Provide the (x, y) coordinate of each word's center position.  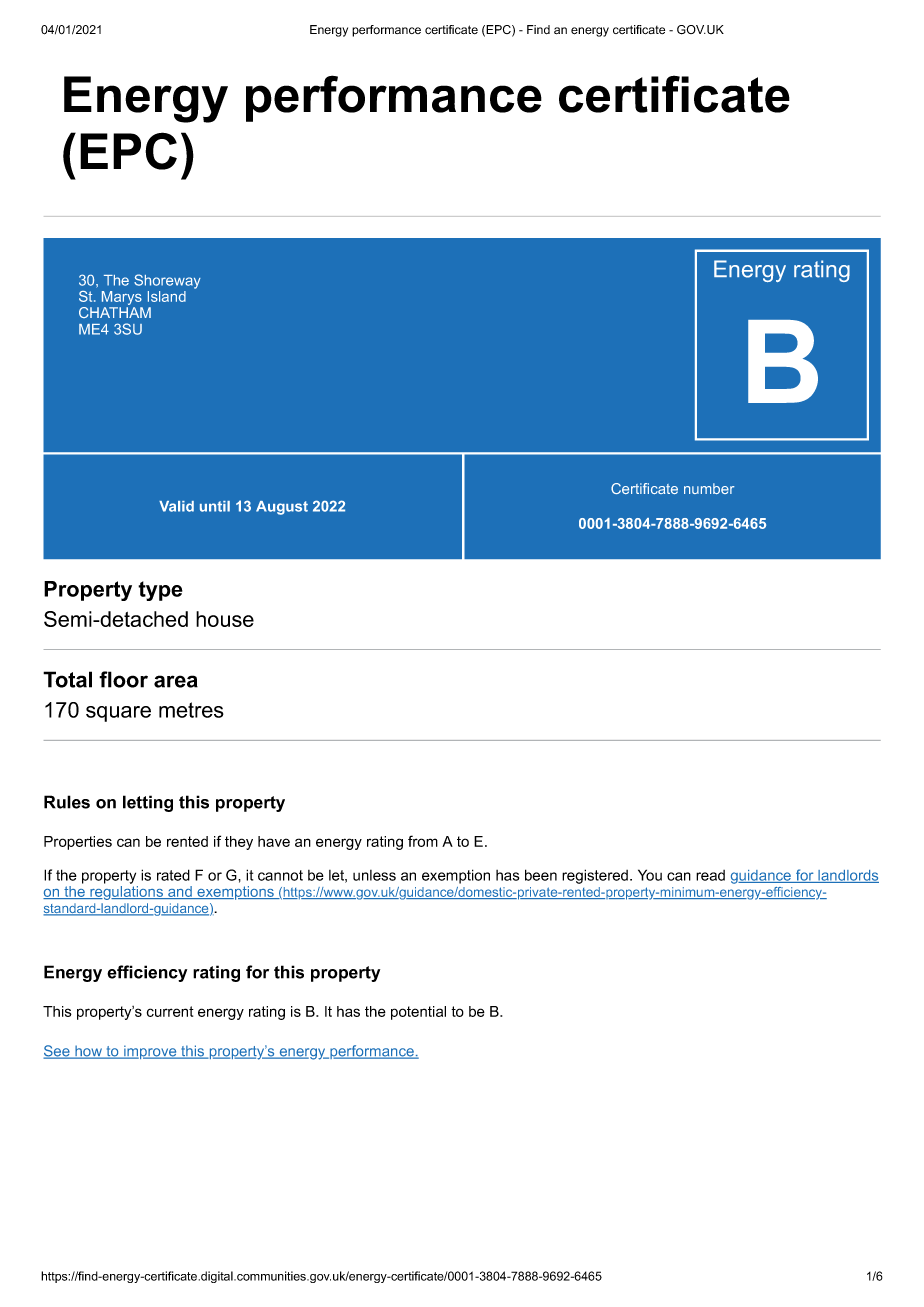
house (225, 619)
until (215, 506)
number (709, 488)
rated (173, 875)
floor (123, 679)
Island (167, 296)
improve (150, 1052)
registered (595, 876)
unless (374, 875)
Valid (176, 506)
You (650, 875)
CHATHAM (115, 312)
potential (418, 1013)
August (282, 508)
